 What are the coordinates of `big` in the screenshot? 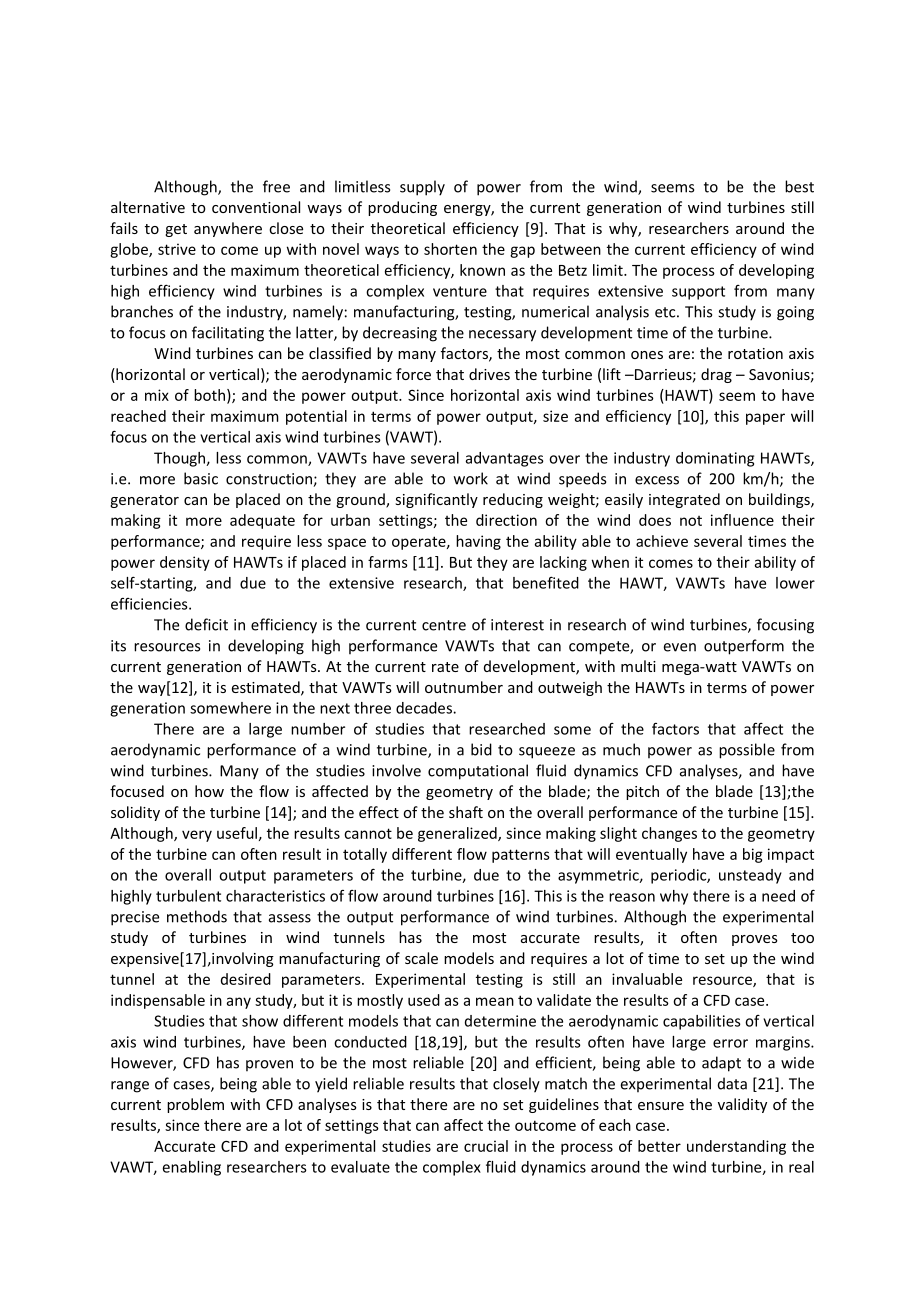 It's located at (753, 855).
